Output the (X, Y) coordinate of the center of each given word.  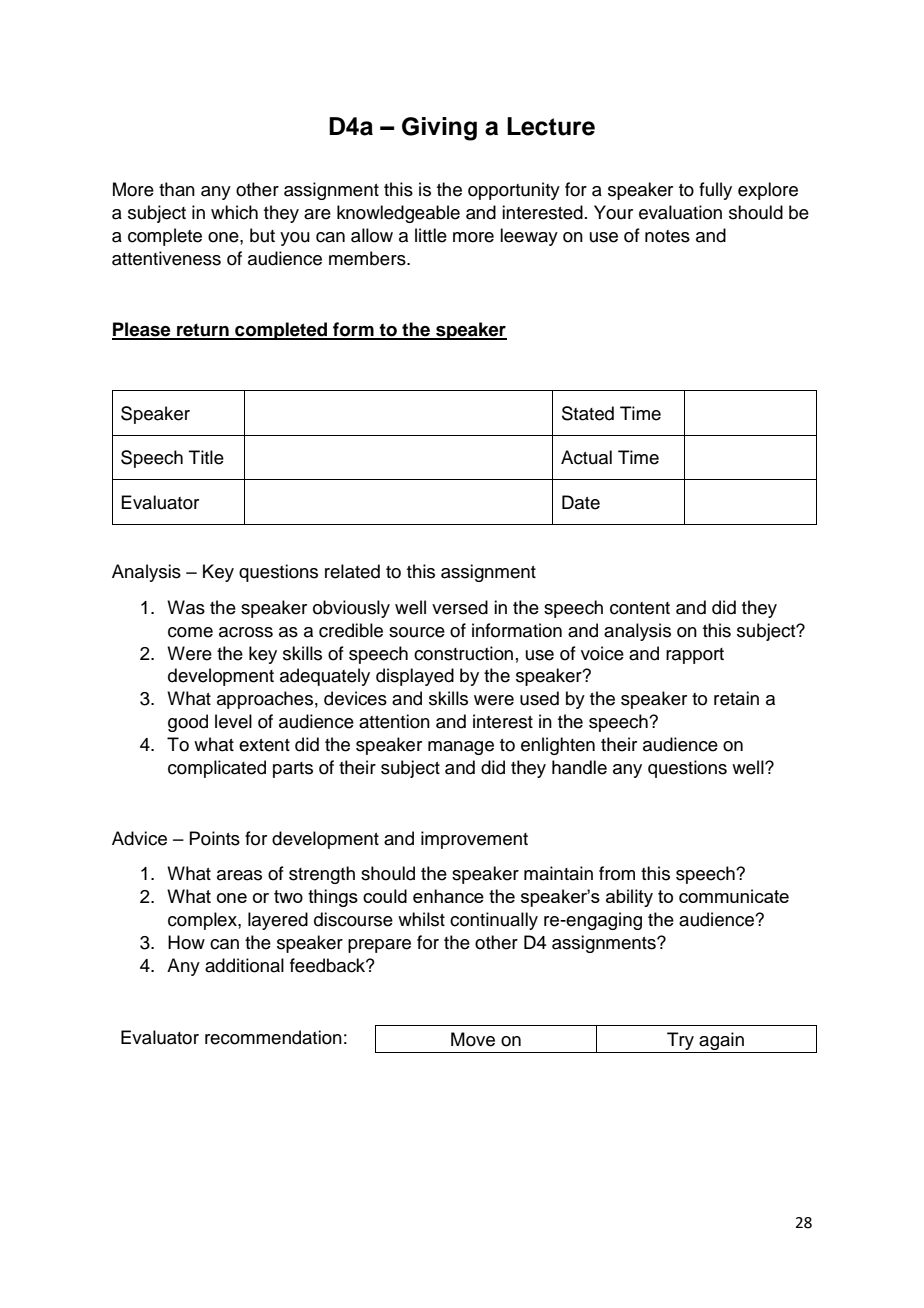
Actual (586, 457)
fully (715, 191)
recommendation (273, 1037)
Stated (588, 413)
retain (736, 698)
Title (206, 457)
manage (461, 748)
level (233, 721)
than (177, 189)
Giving (439, 129)
